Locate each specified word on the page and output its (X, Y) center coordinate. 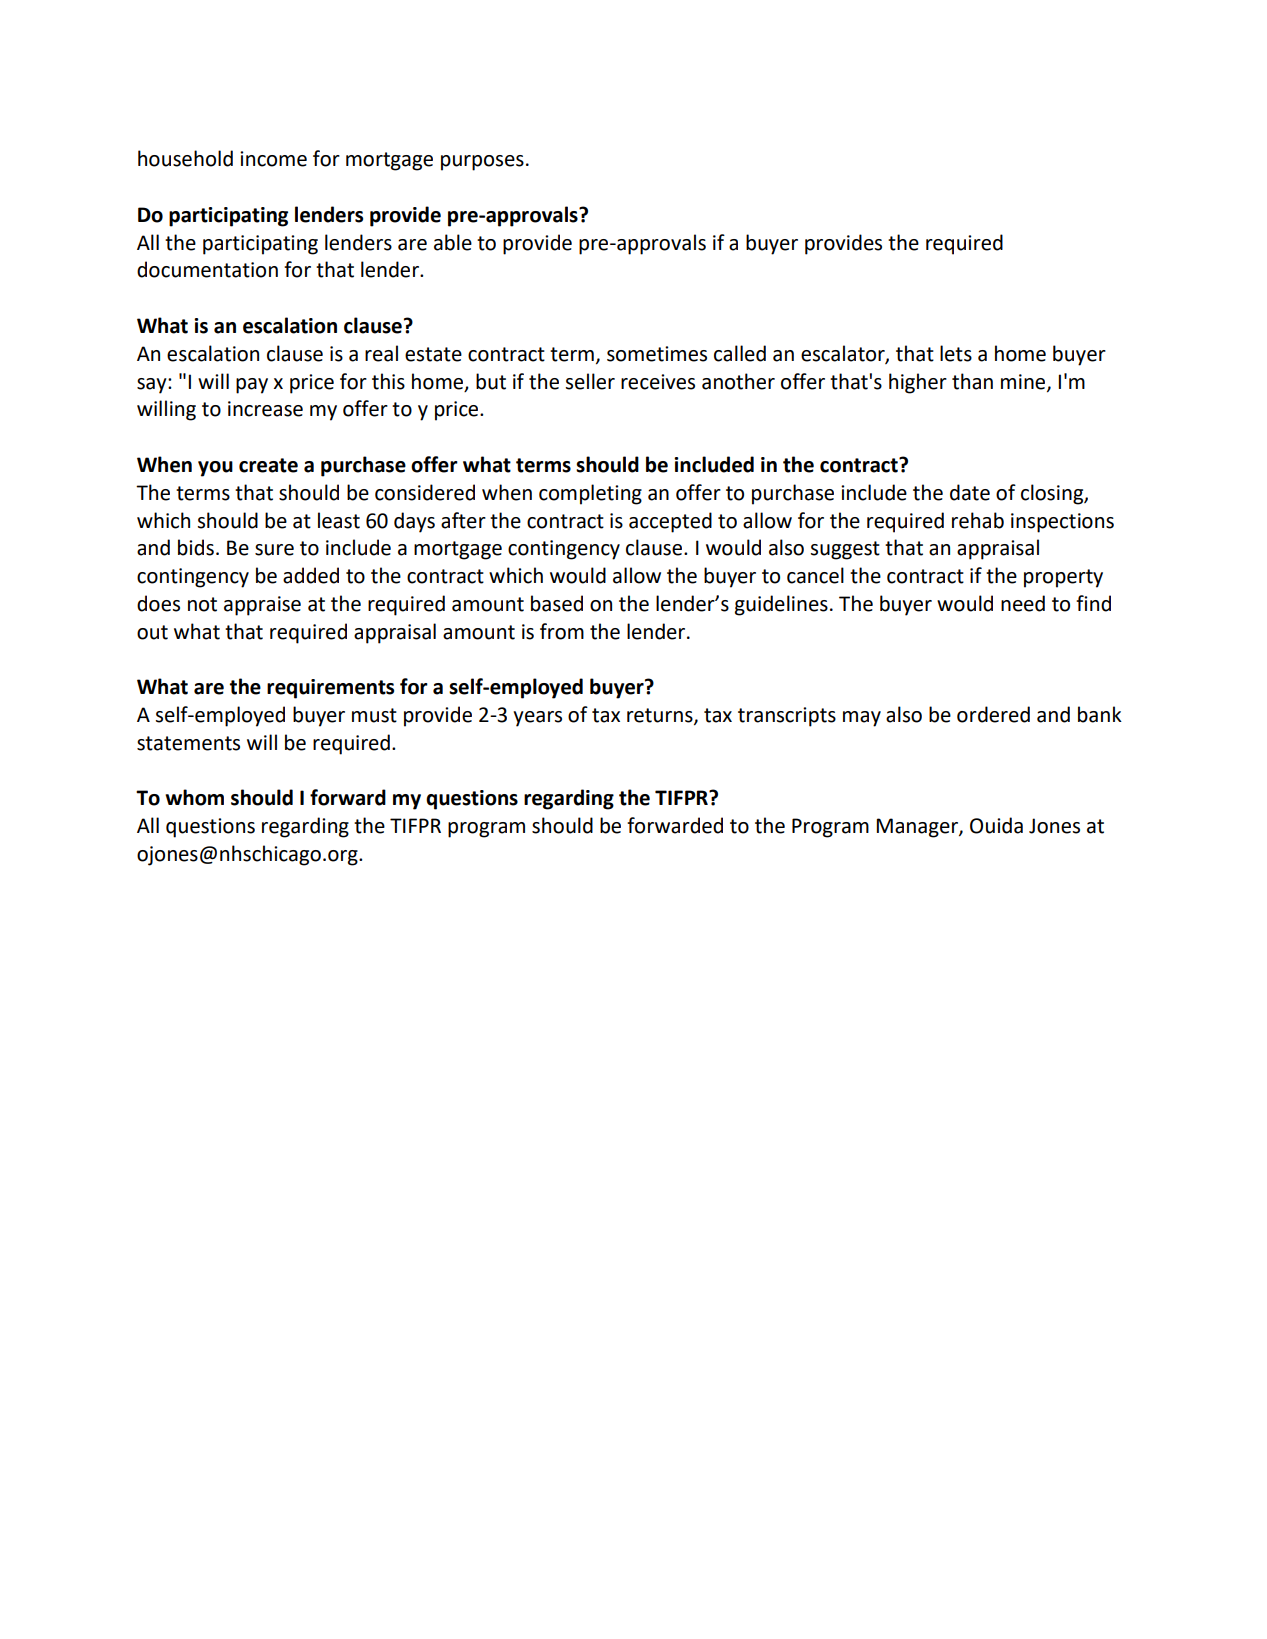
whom (194, 797)
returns (661, 716)
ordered (993, 714)
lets (956, 353)
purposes (482, 163)
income (273, 159)
